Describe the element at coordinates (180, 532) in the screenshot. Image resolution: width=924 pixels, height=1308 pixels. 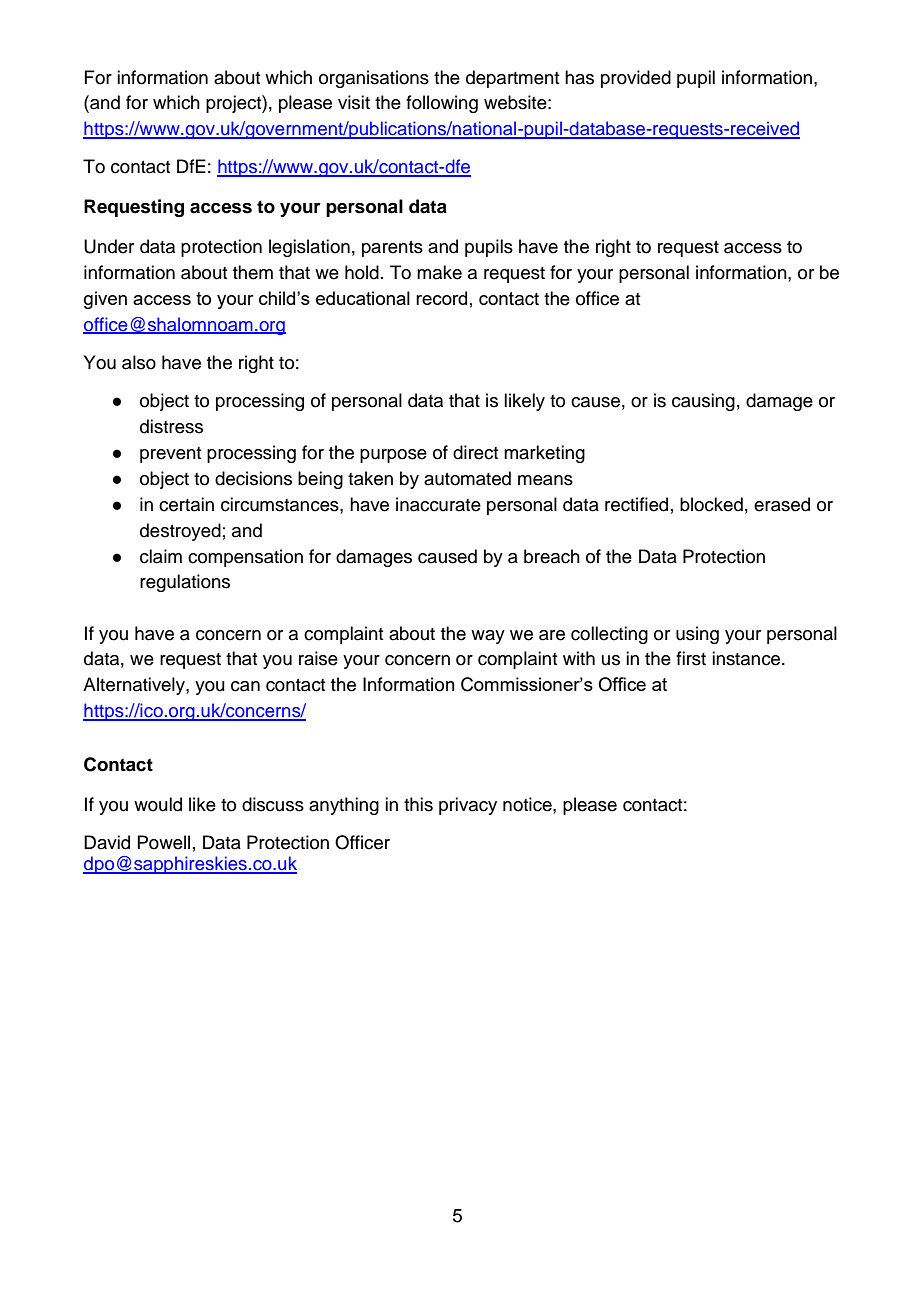
I see `destroyed` at that location.
